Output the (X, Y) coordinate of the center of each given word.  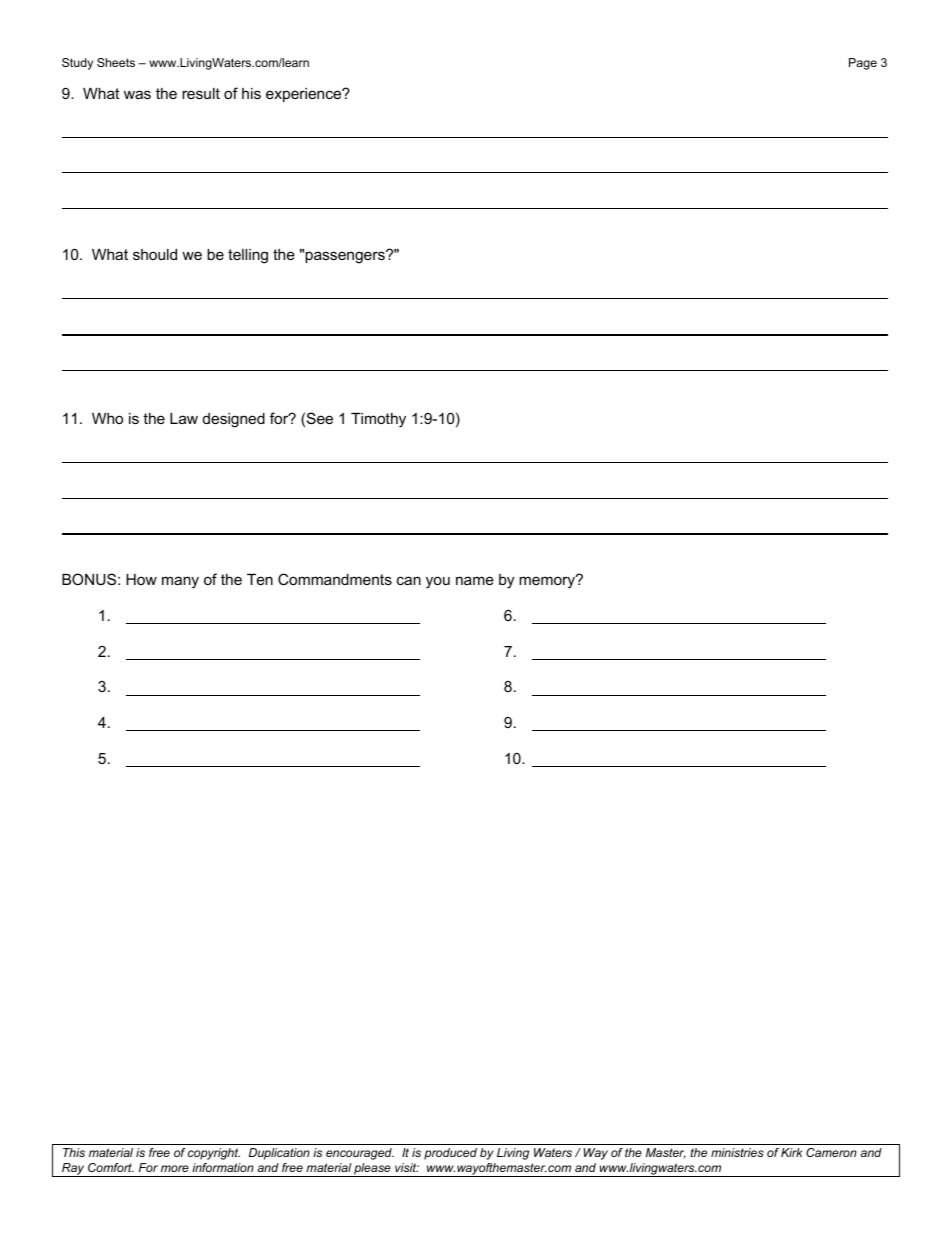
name (475, 580)
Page (863, 64)
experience (305, 95)
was (137, 94)
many (180, 582)
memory (548, 582)
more (175, 1168)
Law (184, 418)
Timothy (378, 420)
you (438, 582)
